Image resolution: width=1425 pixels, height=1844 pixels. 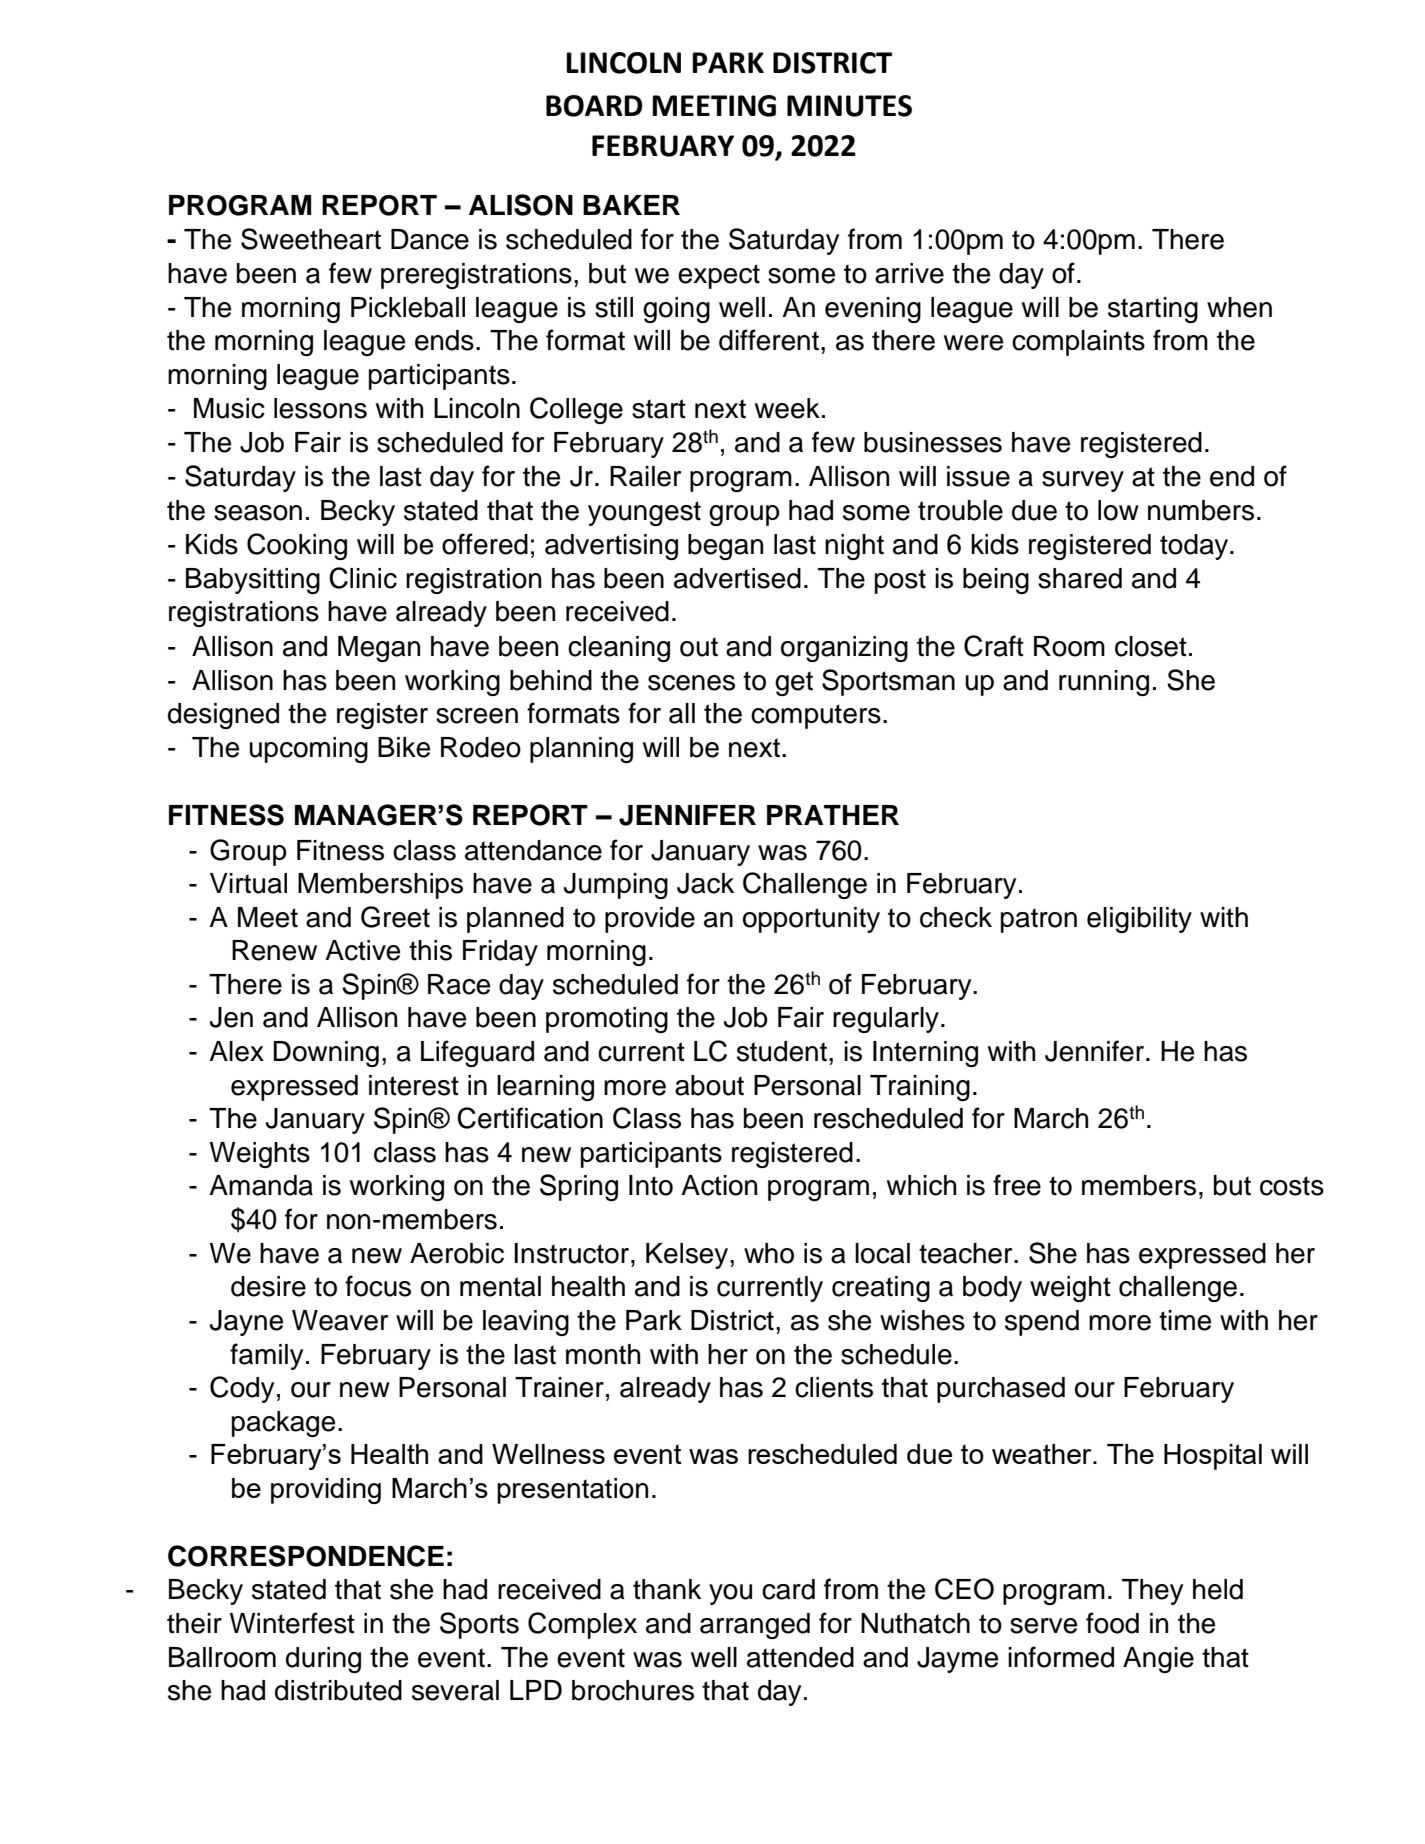 What do you see at coordinates (849, 106) in the document?
I see `MINUTES` at bounding box center [849, 106].
